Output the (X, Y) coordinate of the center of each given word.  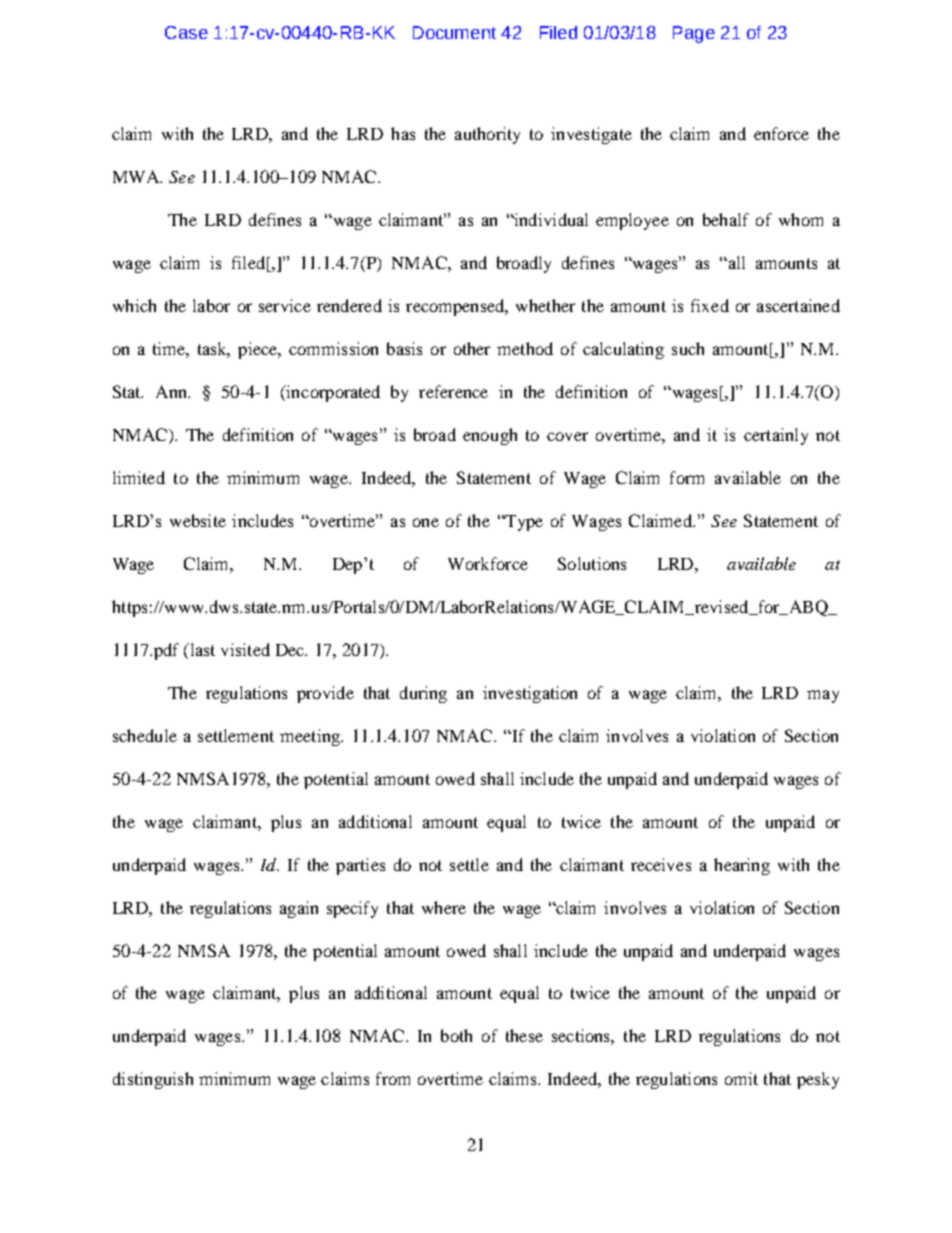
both (456, 1035)
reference (453, 391)
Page (694, 34)
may (823, 696)
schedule (145, 735)
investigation (530, 694)
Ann (173, 391)
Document (454, 32)
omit (741, 1078)
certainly (776, 436)
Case (186, 32)
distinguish (153, 1080)
